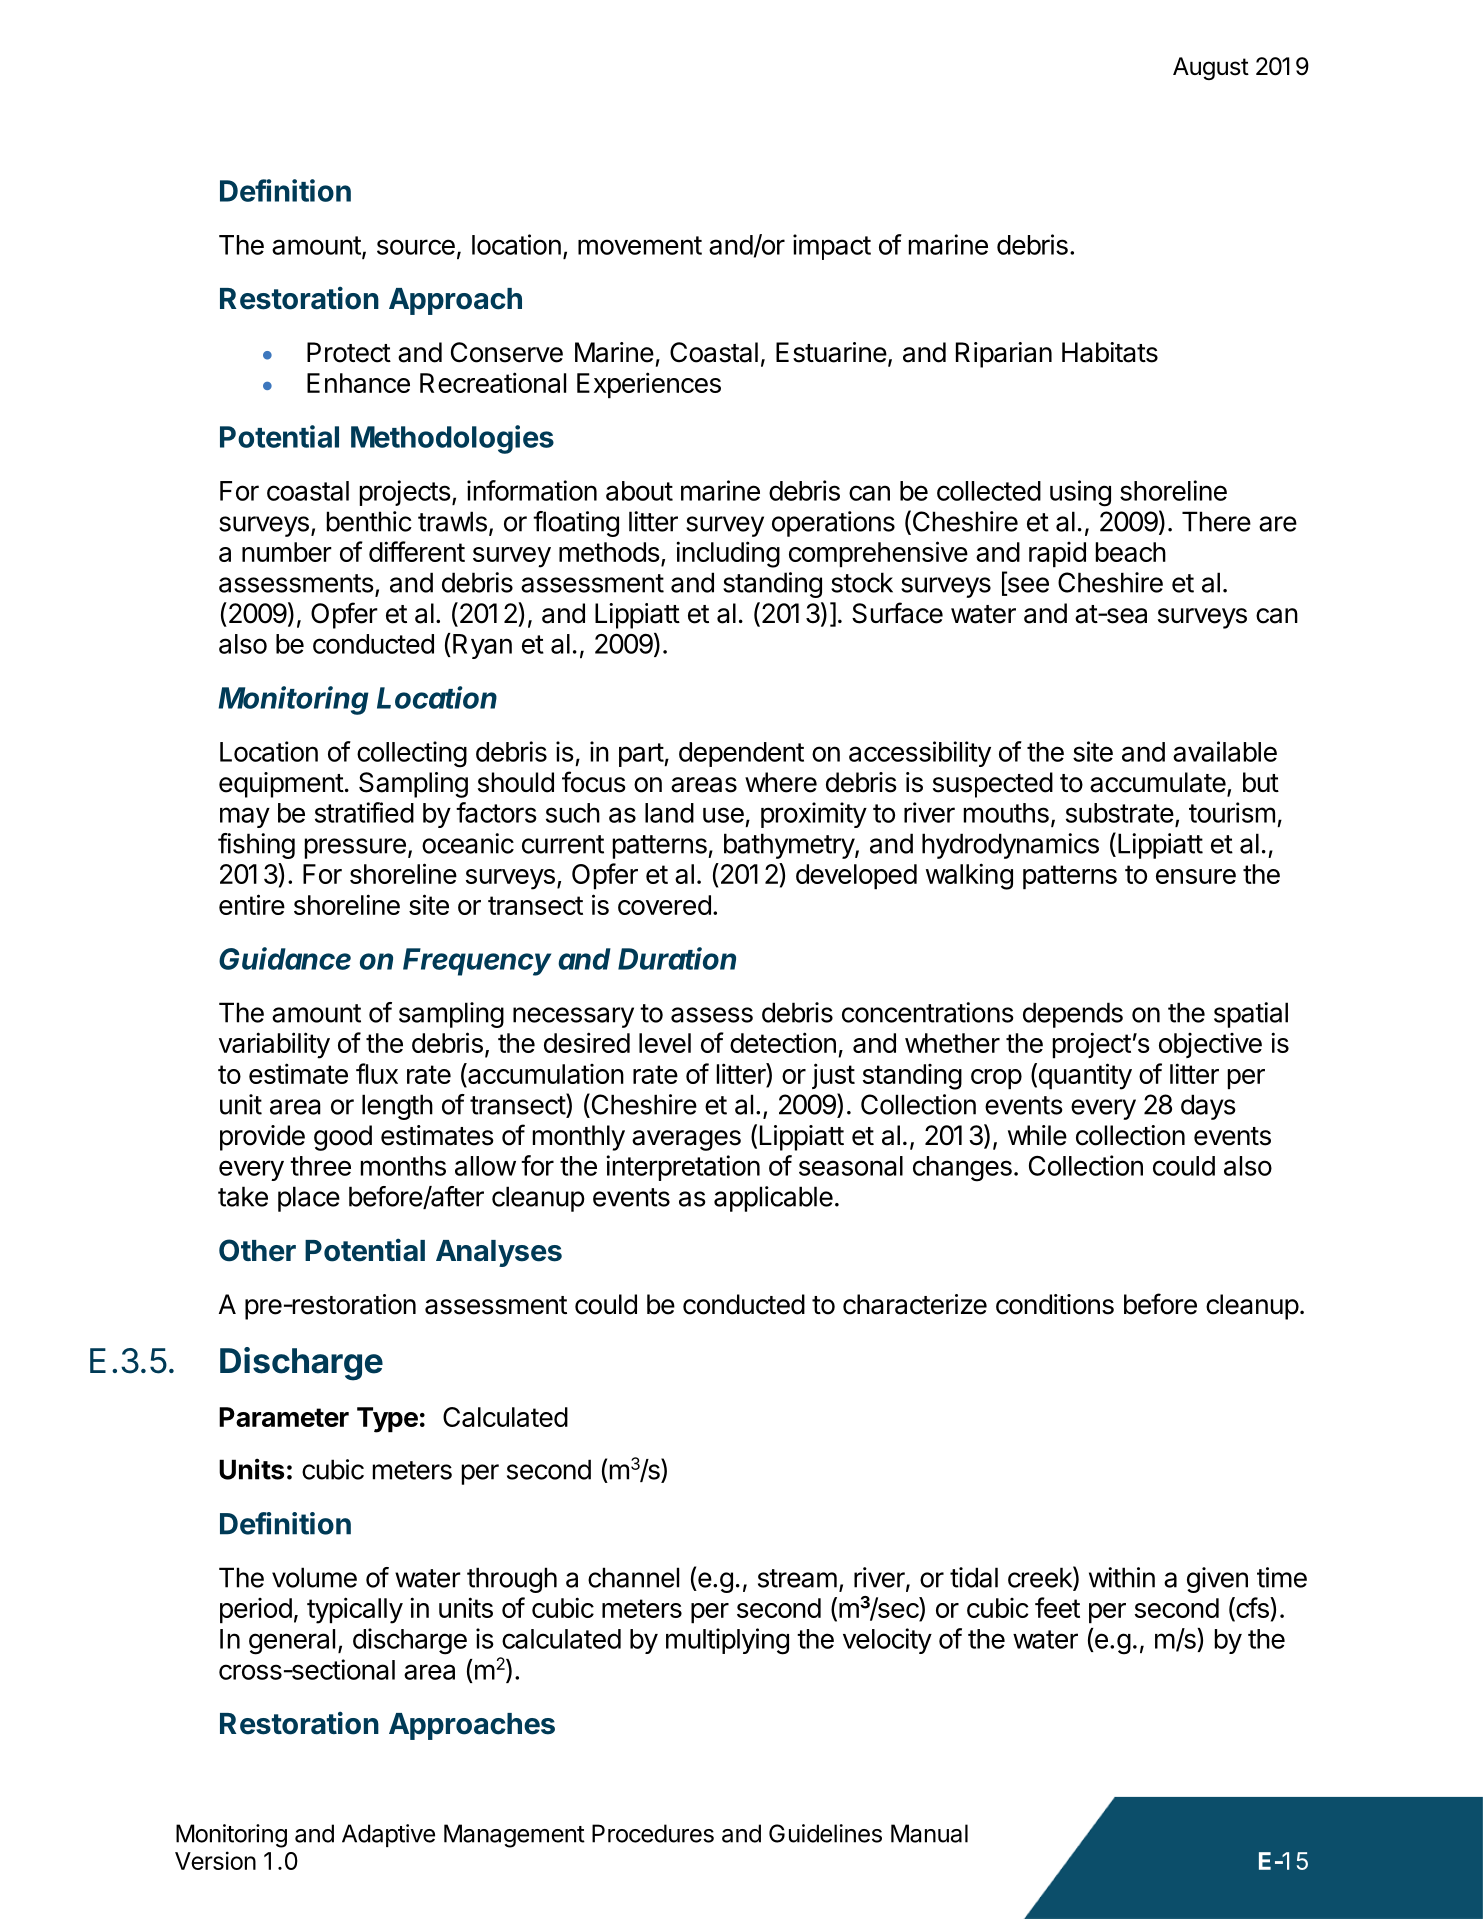 The height and width of the document is (1919, 1483). Describe the element at coordinates (1073, 1015) in the document. I see `depends` at that location.
